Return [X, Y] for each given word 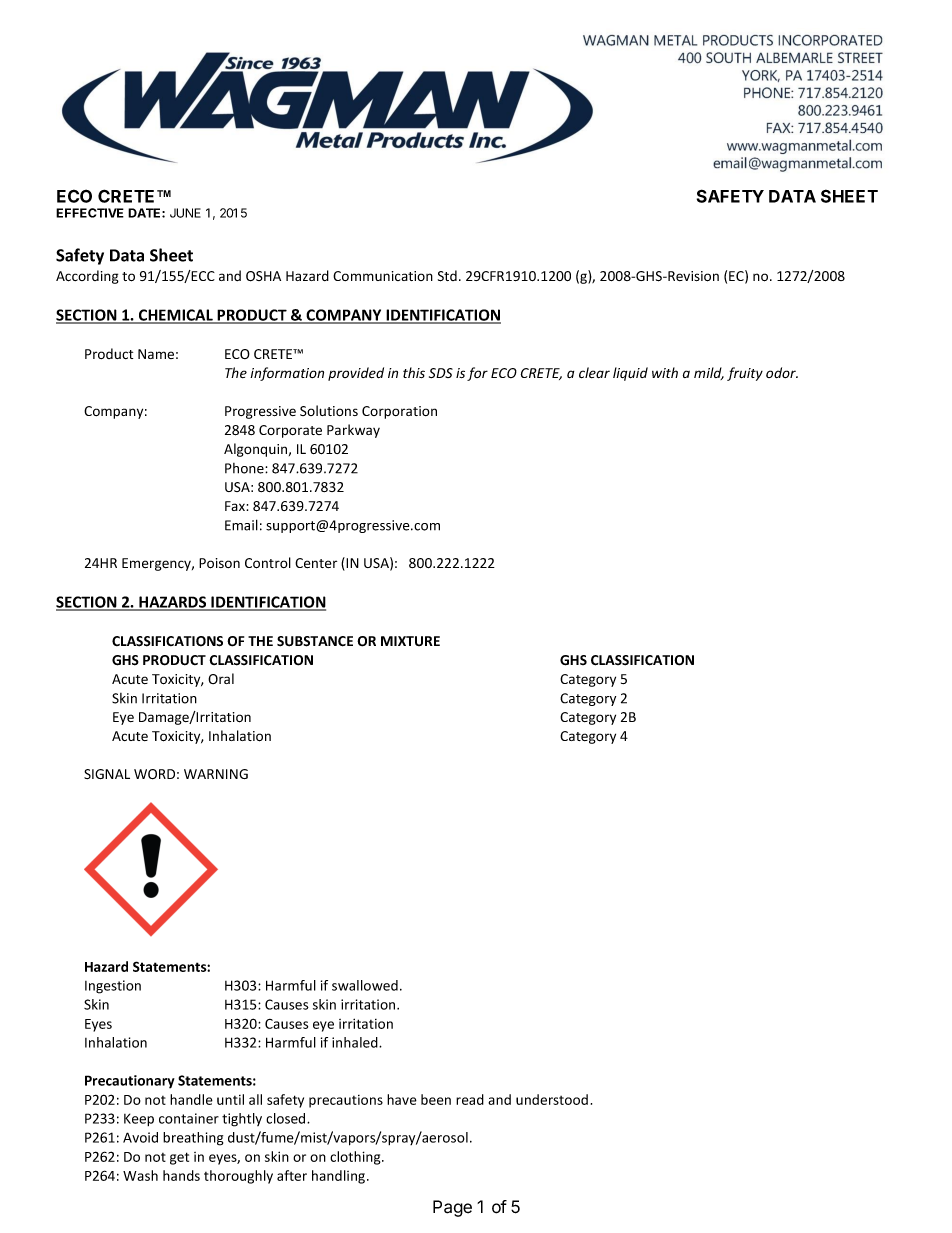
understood [552, 1099]
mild [709, 373]
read [470, 1099]
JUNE [185, 213]
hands [181, 1175]
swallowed [365, 985]
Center [316, 563]
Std [447, 276]
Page [452, 1208]
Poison [219, 563]
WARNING [216, 774]
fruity [745, 374]
